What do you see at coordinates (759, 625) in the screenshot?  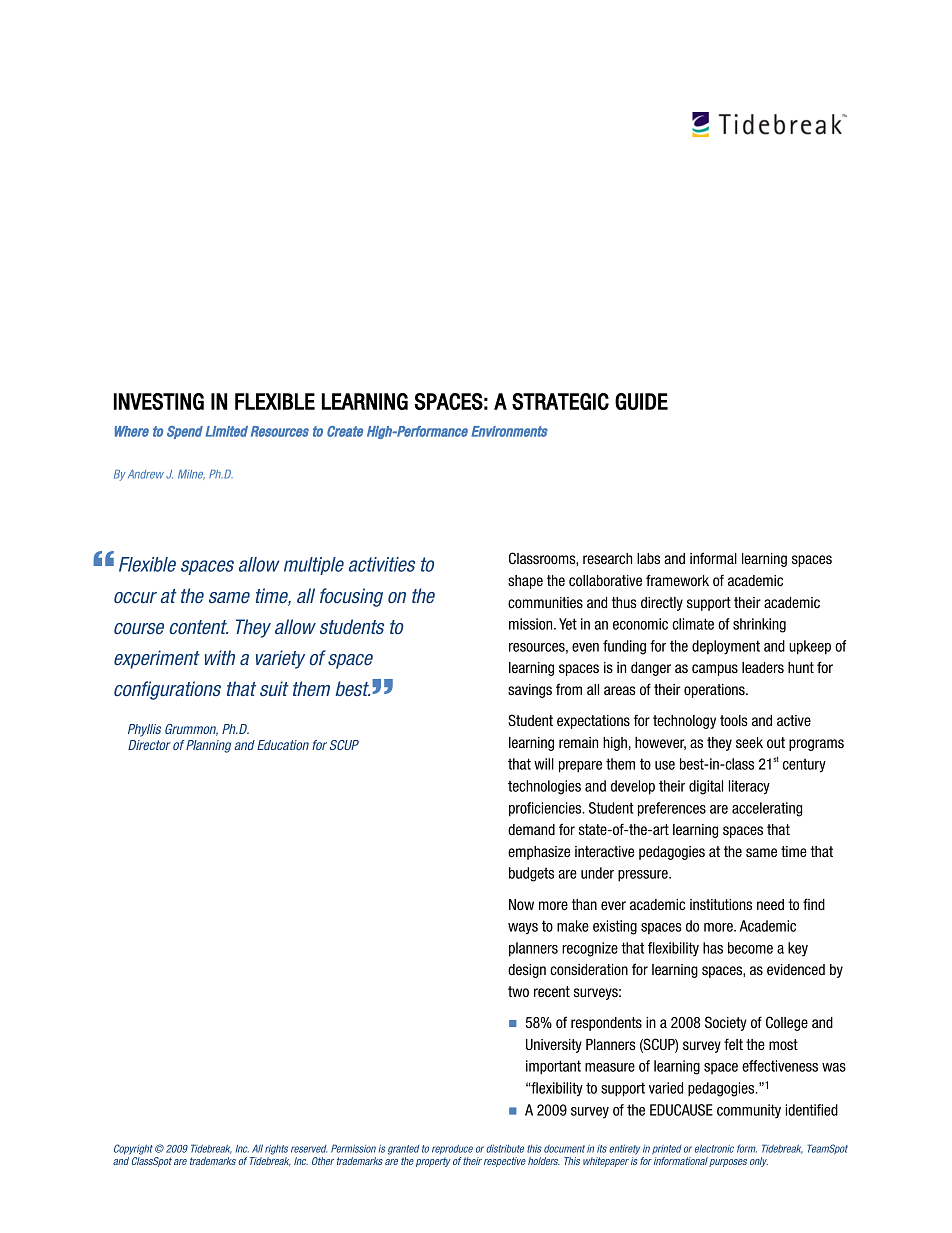 I see `shrinking` at bounding box center [759, 625].
